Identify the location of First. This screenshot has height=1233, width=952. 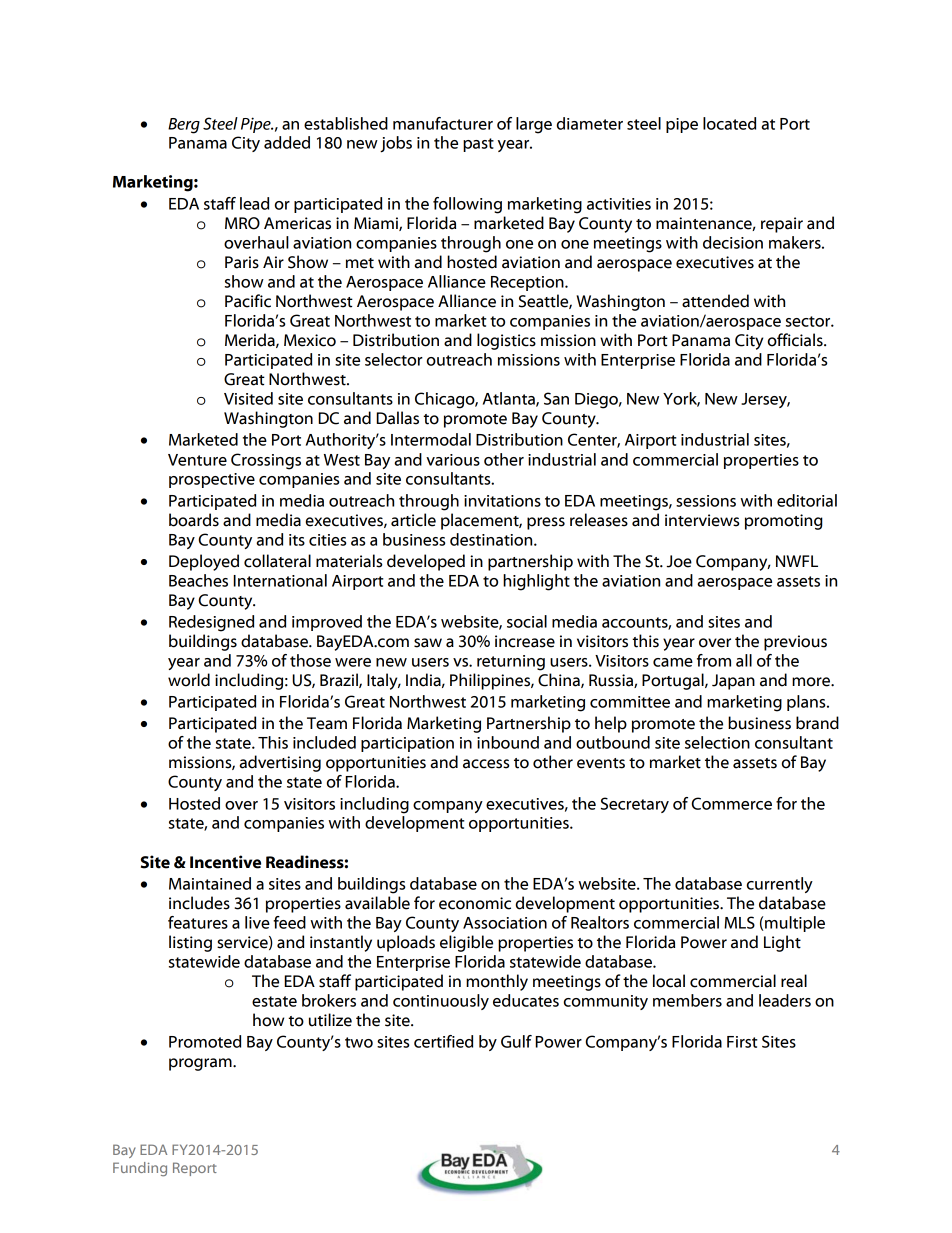
(742, 1042).
